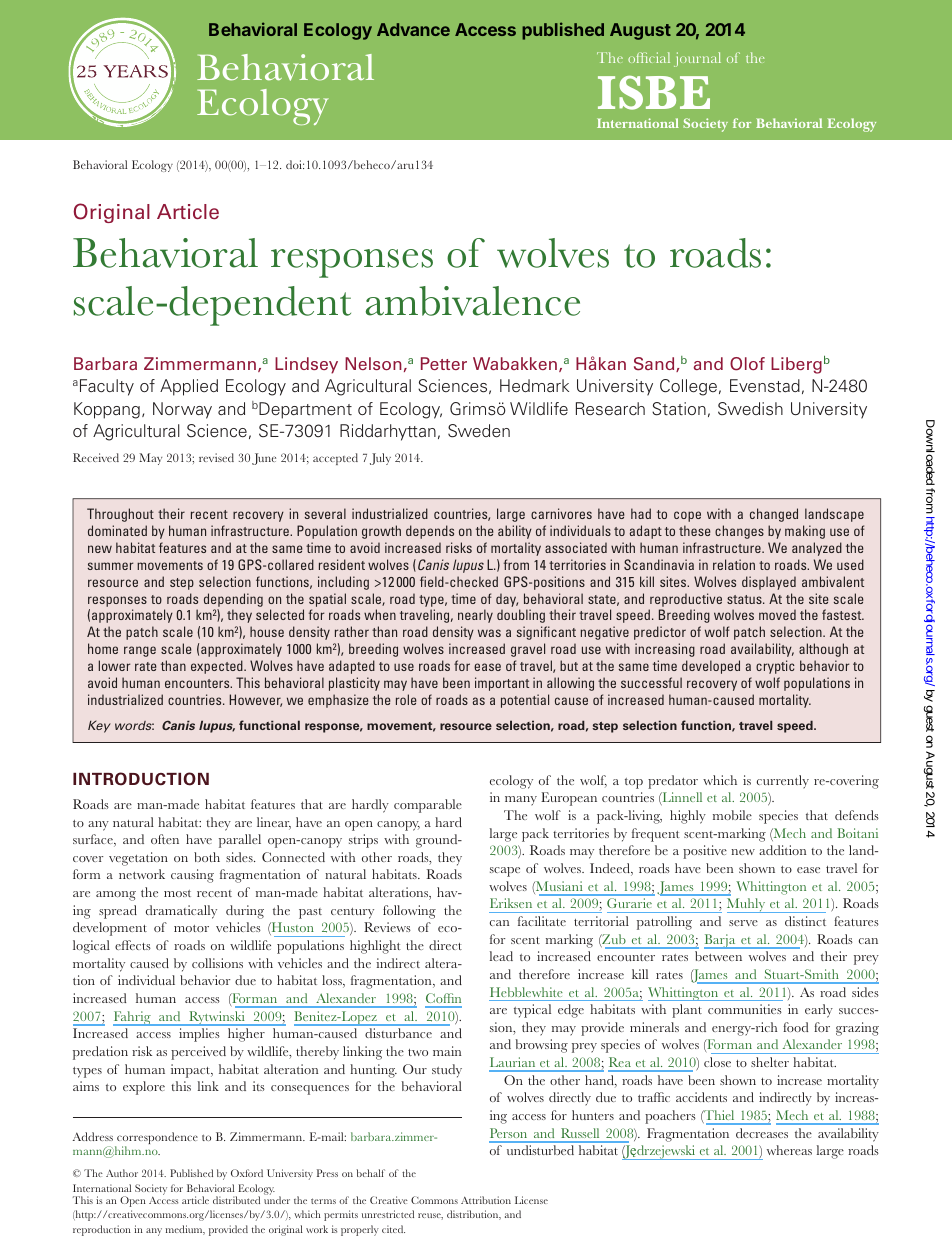 The image size is (952, 1256). Describe the element at coordinates (413, 29) in the document. I see `Advance` at that location.
